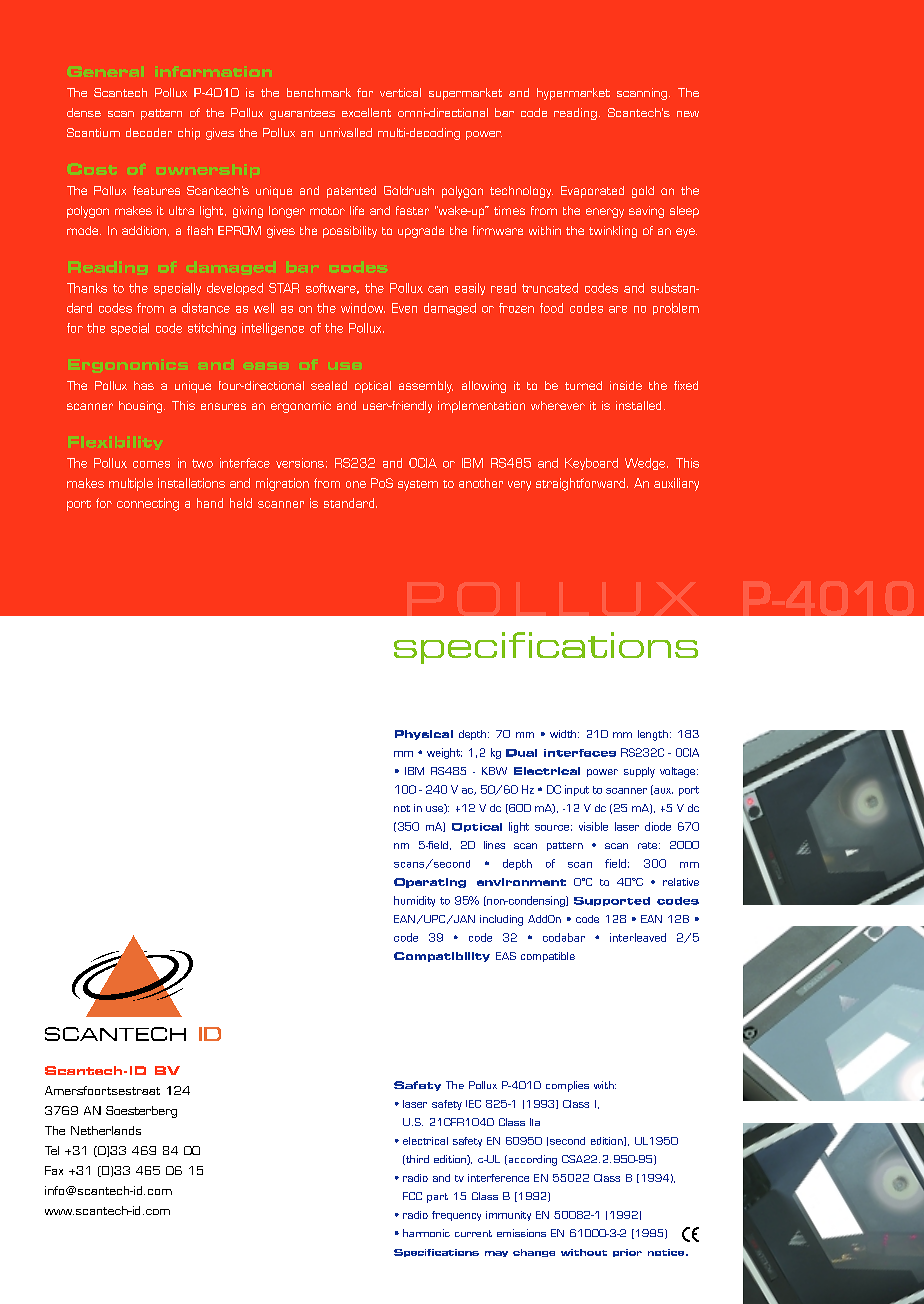 The width and height of the image is (924, 1304). Describe the element at coordinates (424, 735) in the image. I see `Physical` at that location.
